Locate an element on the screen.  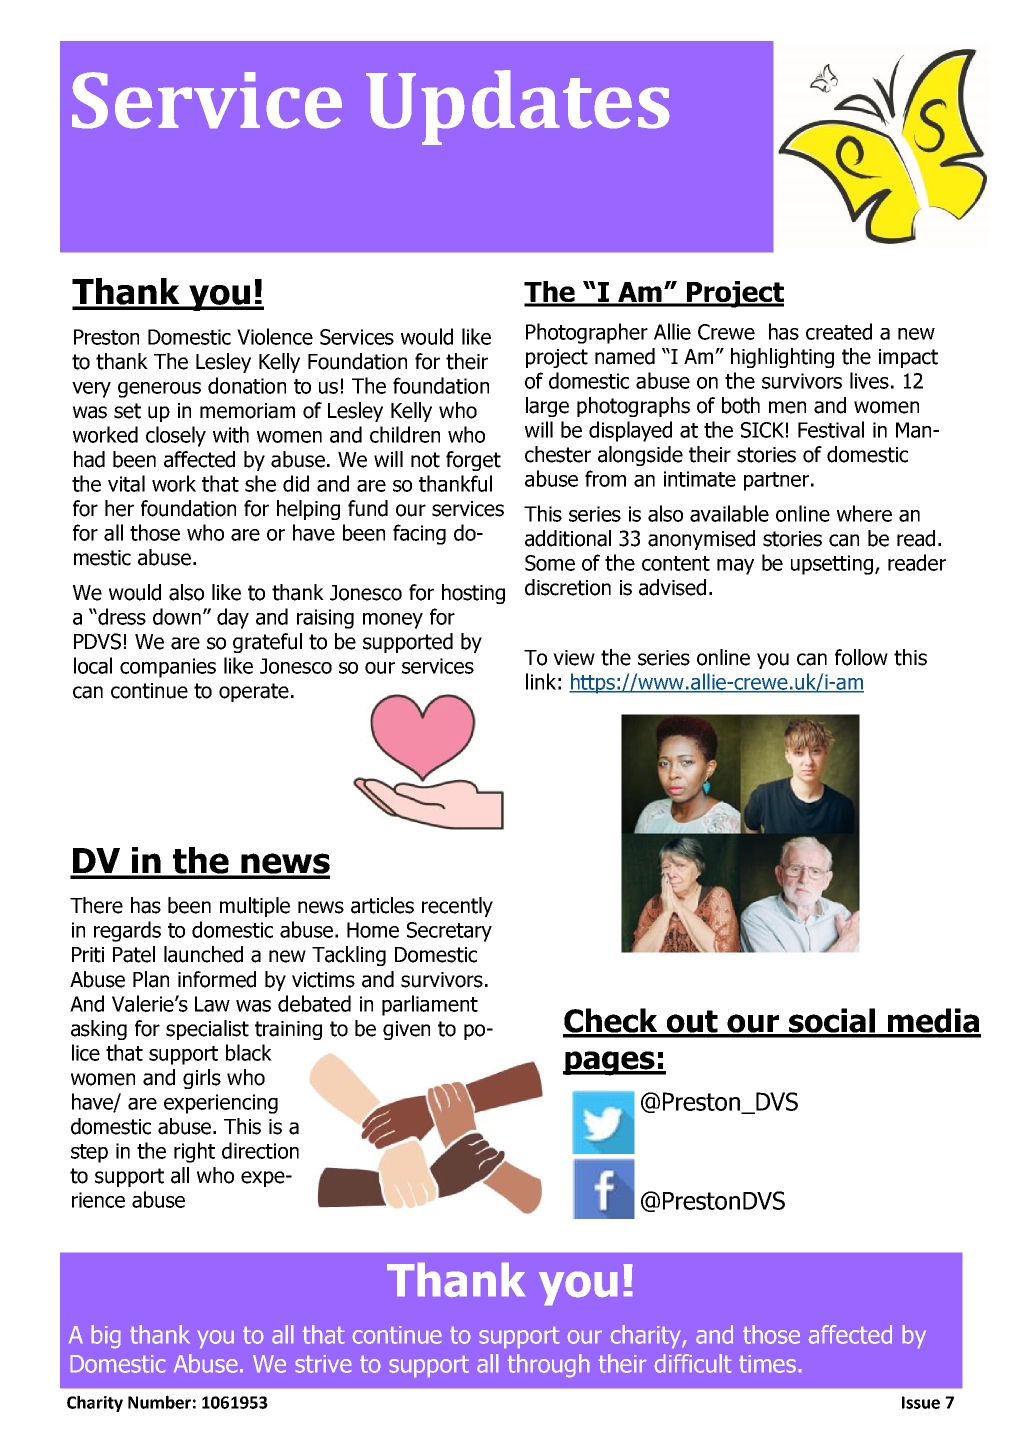
big is located at coordinates (106, 1336).
